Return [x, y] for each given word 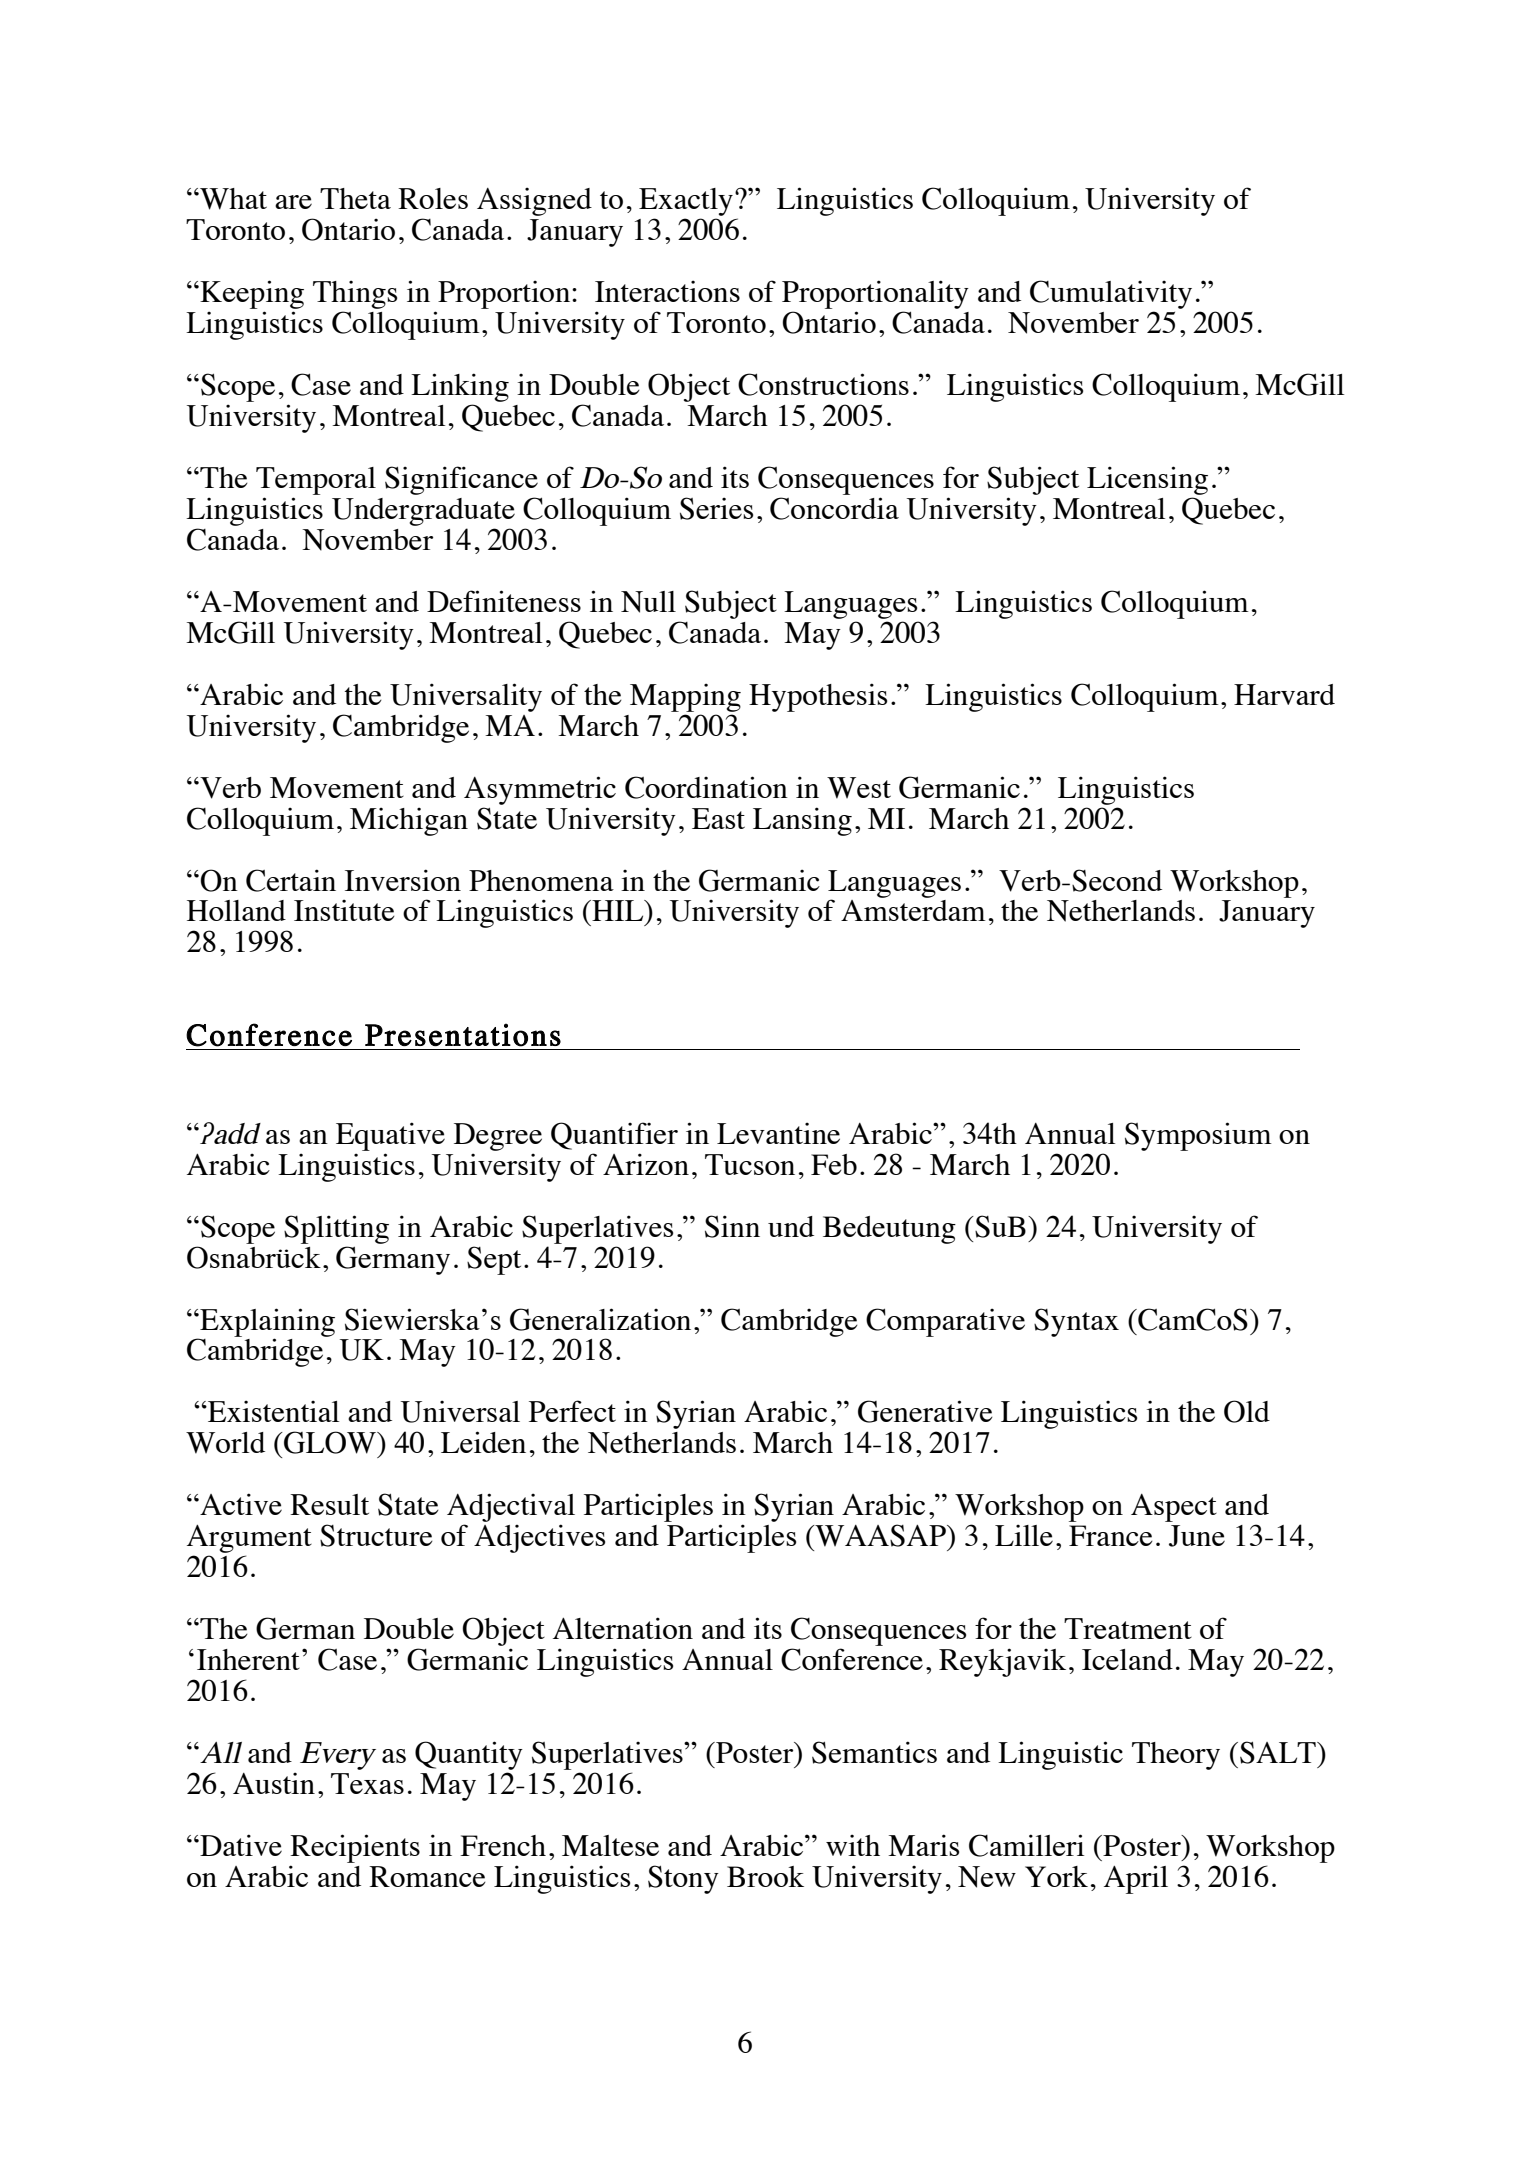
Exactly [686, 203]
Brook [765, 1876]
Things [355, 294]
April [1136, 1879]
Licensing [1147, 480]
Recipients [355, 1848]
